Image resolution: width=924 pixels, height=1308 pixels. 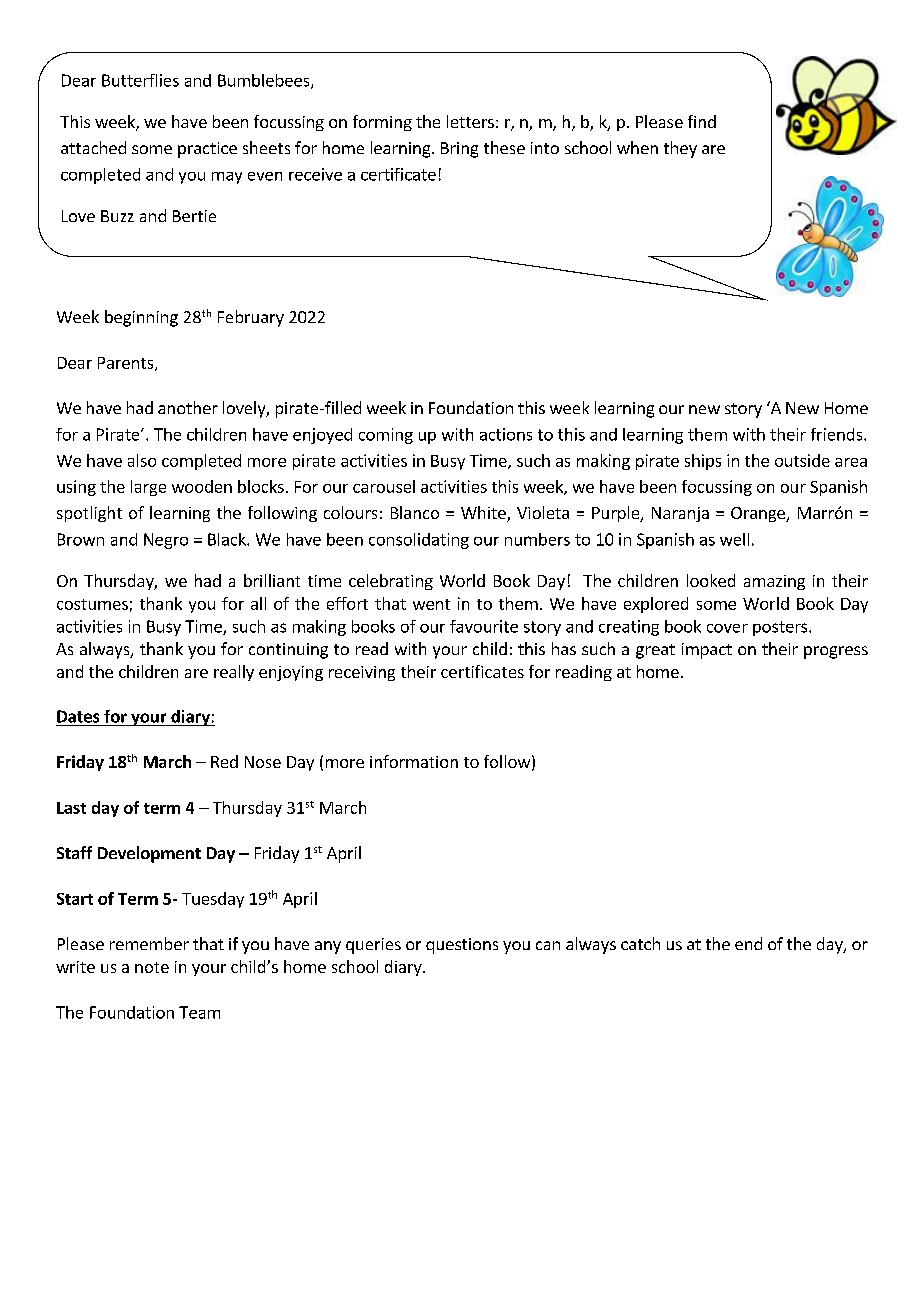 What do you see at coordinates (734, 539) in the page?
I see `well` at bounding box center [734, 539].
